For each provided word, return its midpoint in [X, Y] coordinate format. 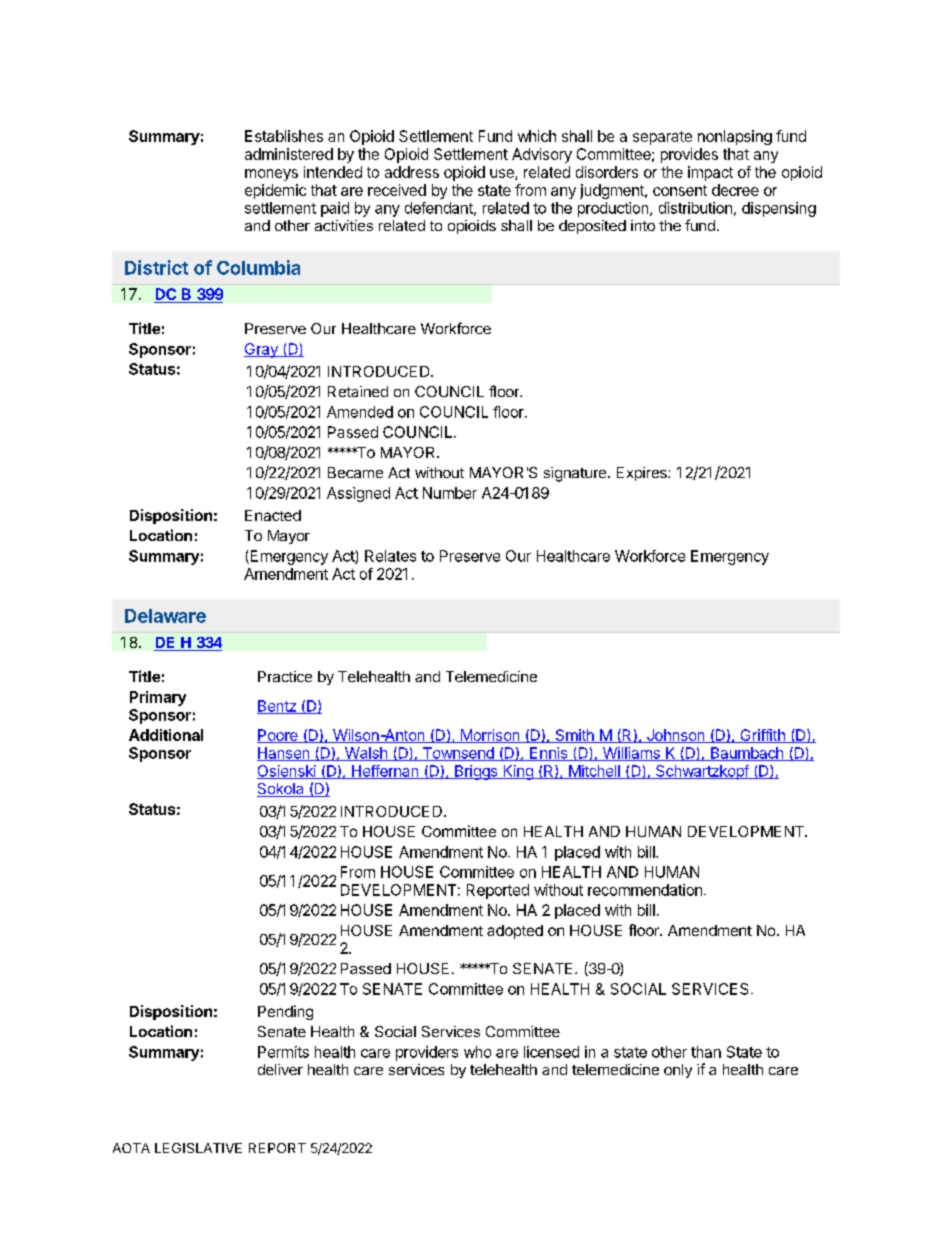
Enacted [273, 515]
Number [450, 493]
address [412, 172]
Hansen [284, 754]
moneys [271, 175]
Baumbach [746, 754]
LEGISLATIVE [198, 1148]
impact [710, 173]
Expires [643, 474]
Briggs [476, 772]
